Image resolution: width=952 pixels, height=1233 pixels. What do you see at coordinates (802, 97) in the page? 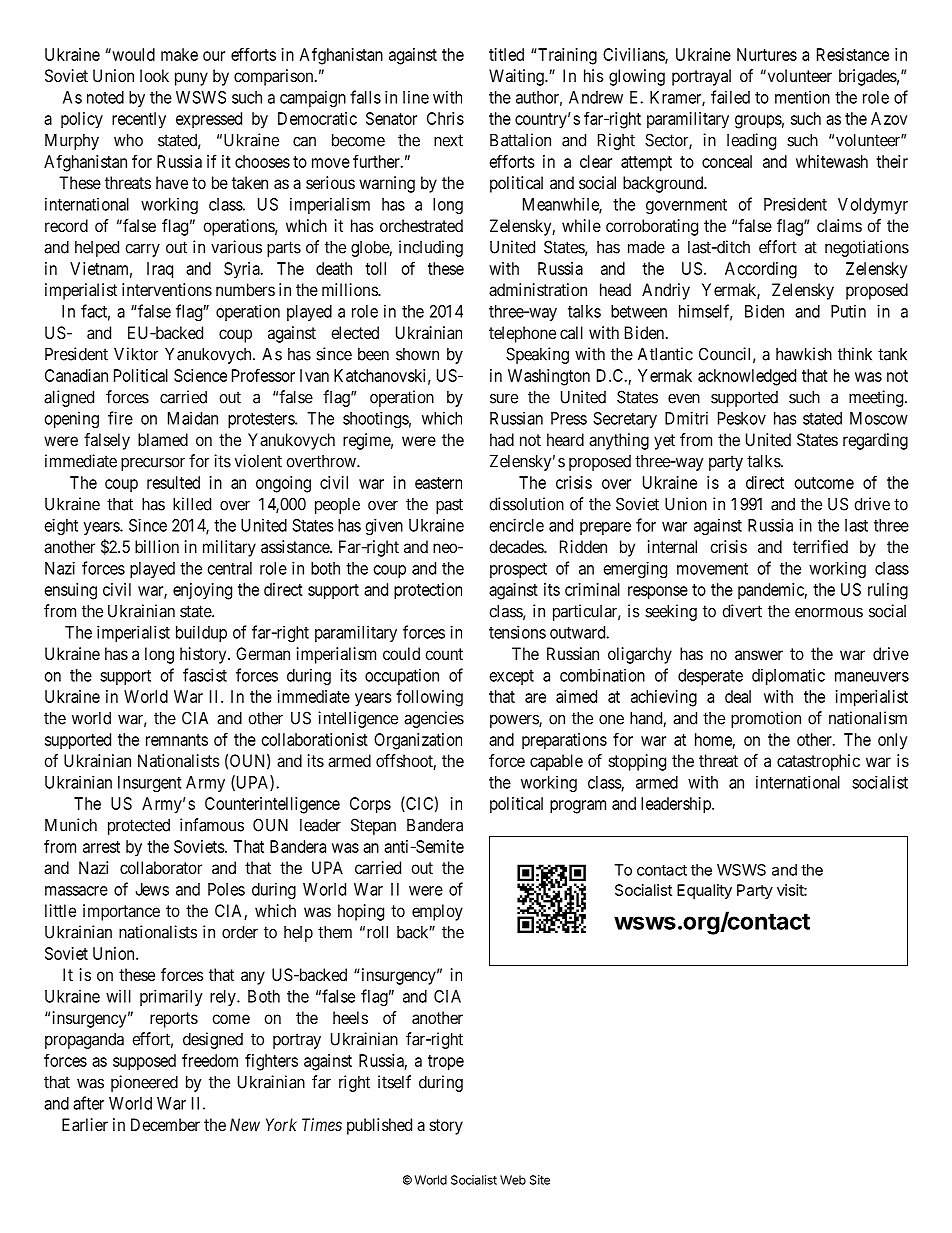
I see `mention` at bounding box center [802, 97].
